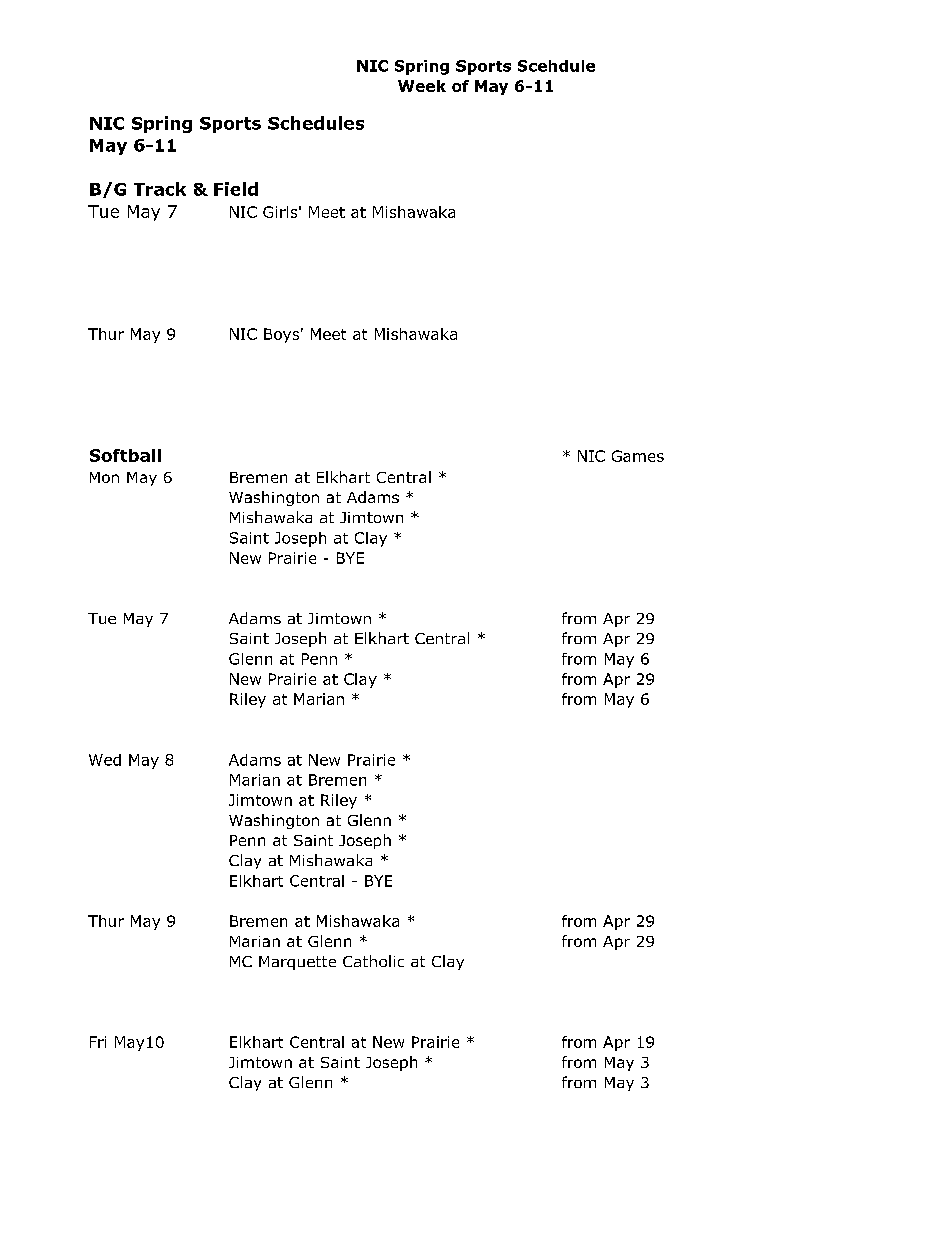 The width and height of the page is (952, 1233). What do you see at coordinates (104, 477) in the page?
I see `Mon` at bounding box center [104, 477].
